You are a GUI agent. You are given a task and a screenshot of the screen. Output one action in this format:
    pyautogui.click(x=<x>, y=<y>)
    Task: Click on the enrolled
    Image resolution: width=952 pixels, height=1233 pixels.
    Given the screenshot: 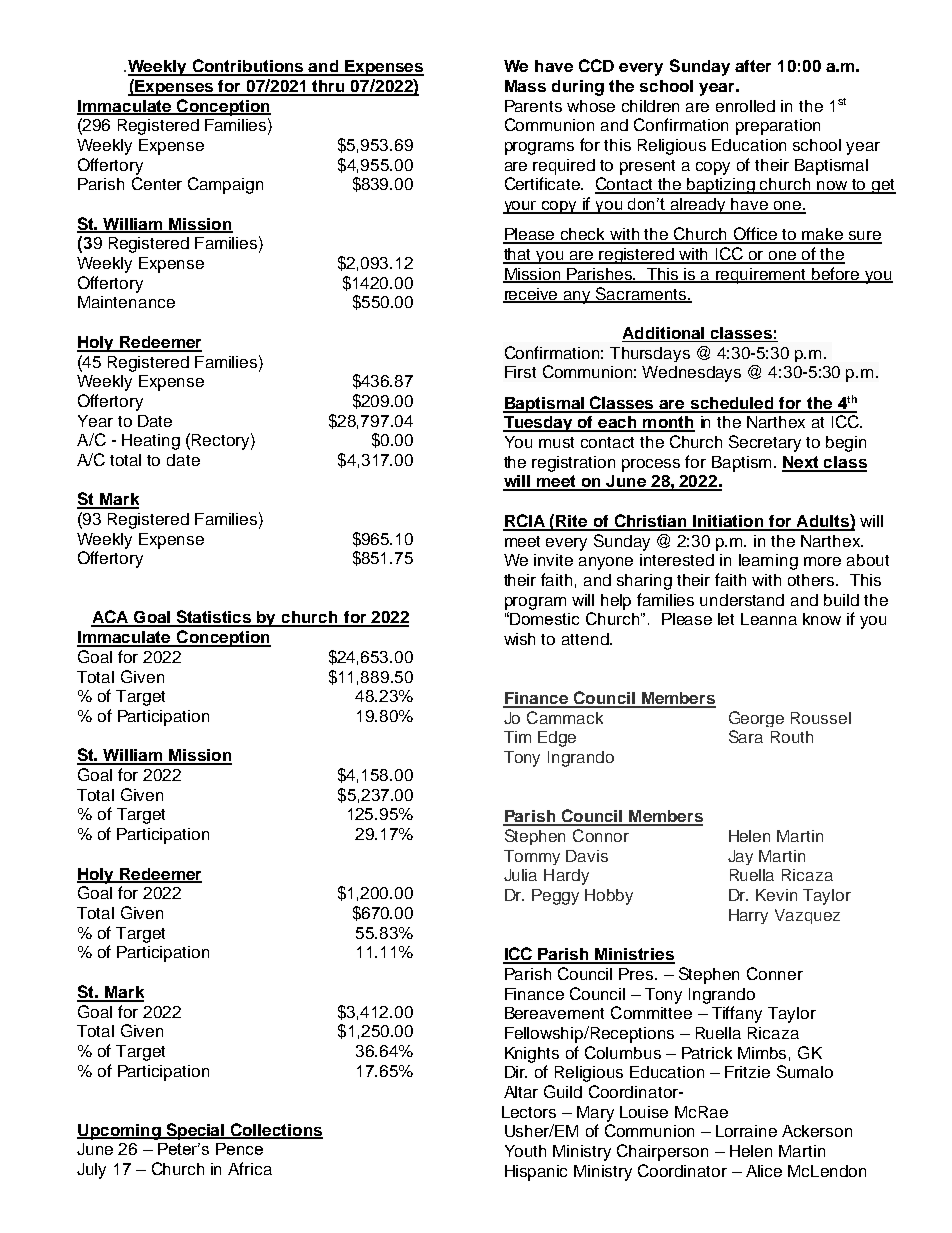 What is the action you would take?
    pyautogui.click(x=745, y=106)
